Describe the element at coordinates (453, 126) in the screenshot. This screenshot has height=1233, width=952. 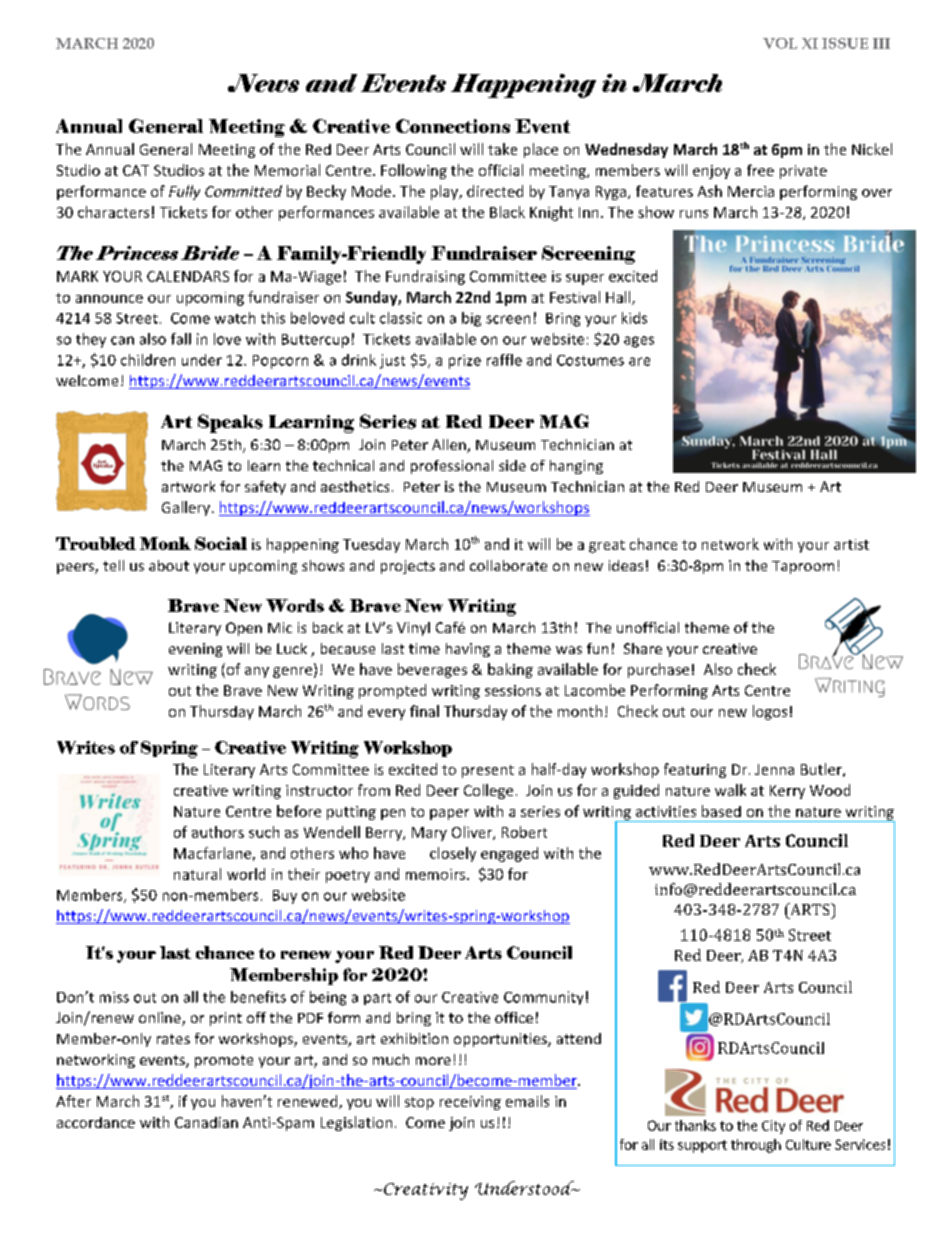
I see `Connections` at that location.
